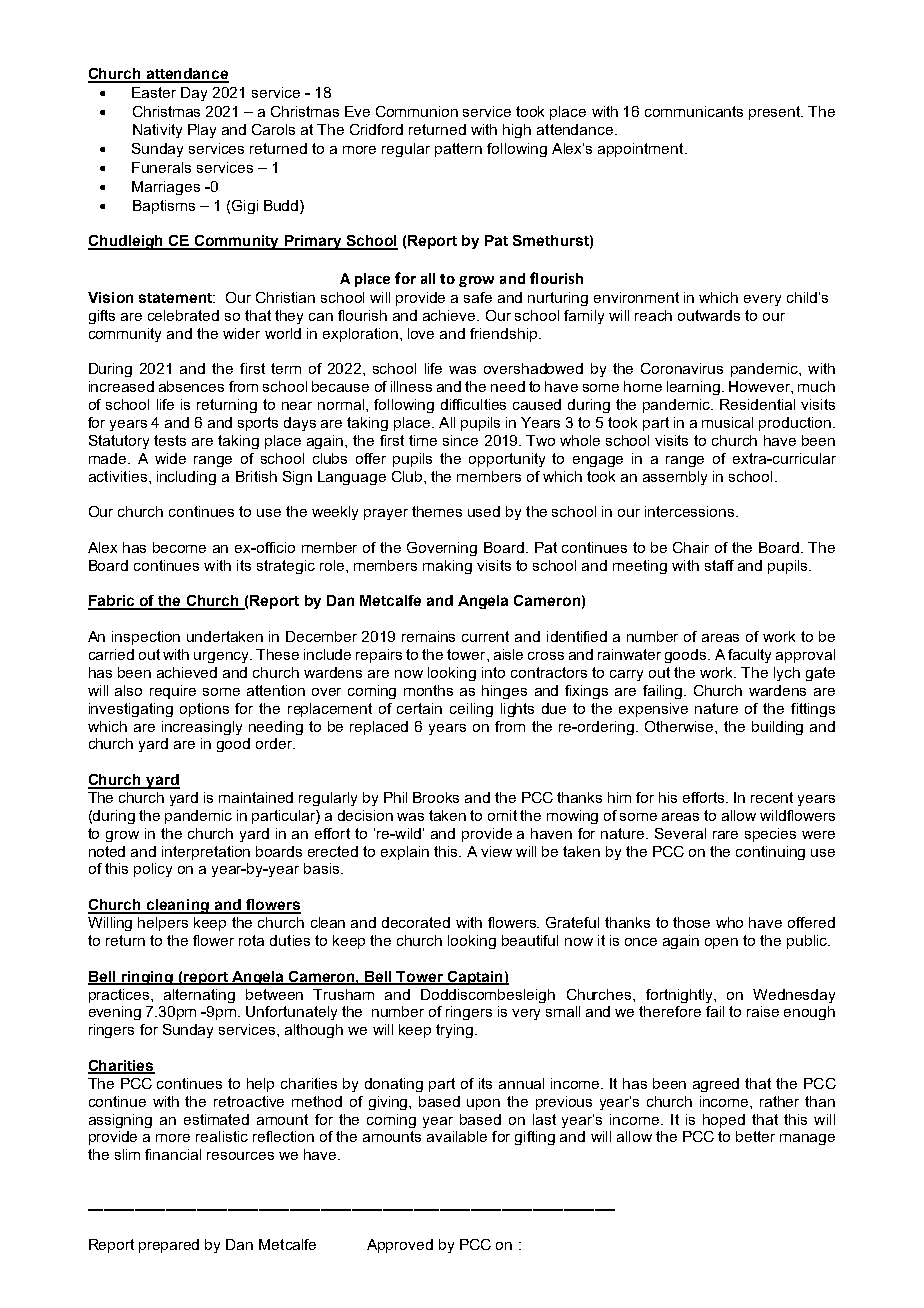  Describe the element at coordinates (776, 113) in the screenshot. I see `present` at that location.
